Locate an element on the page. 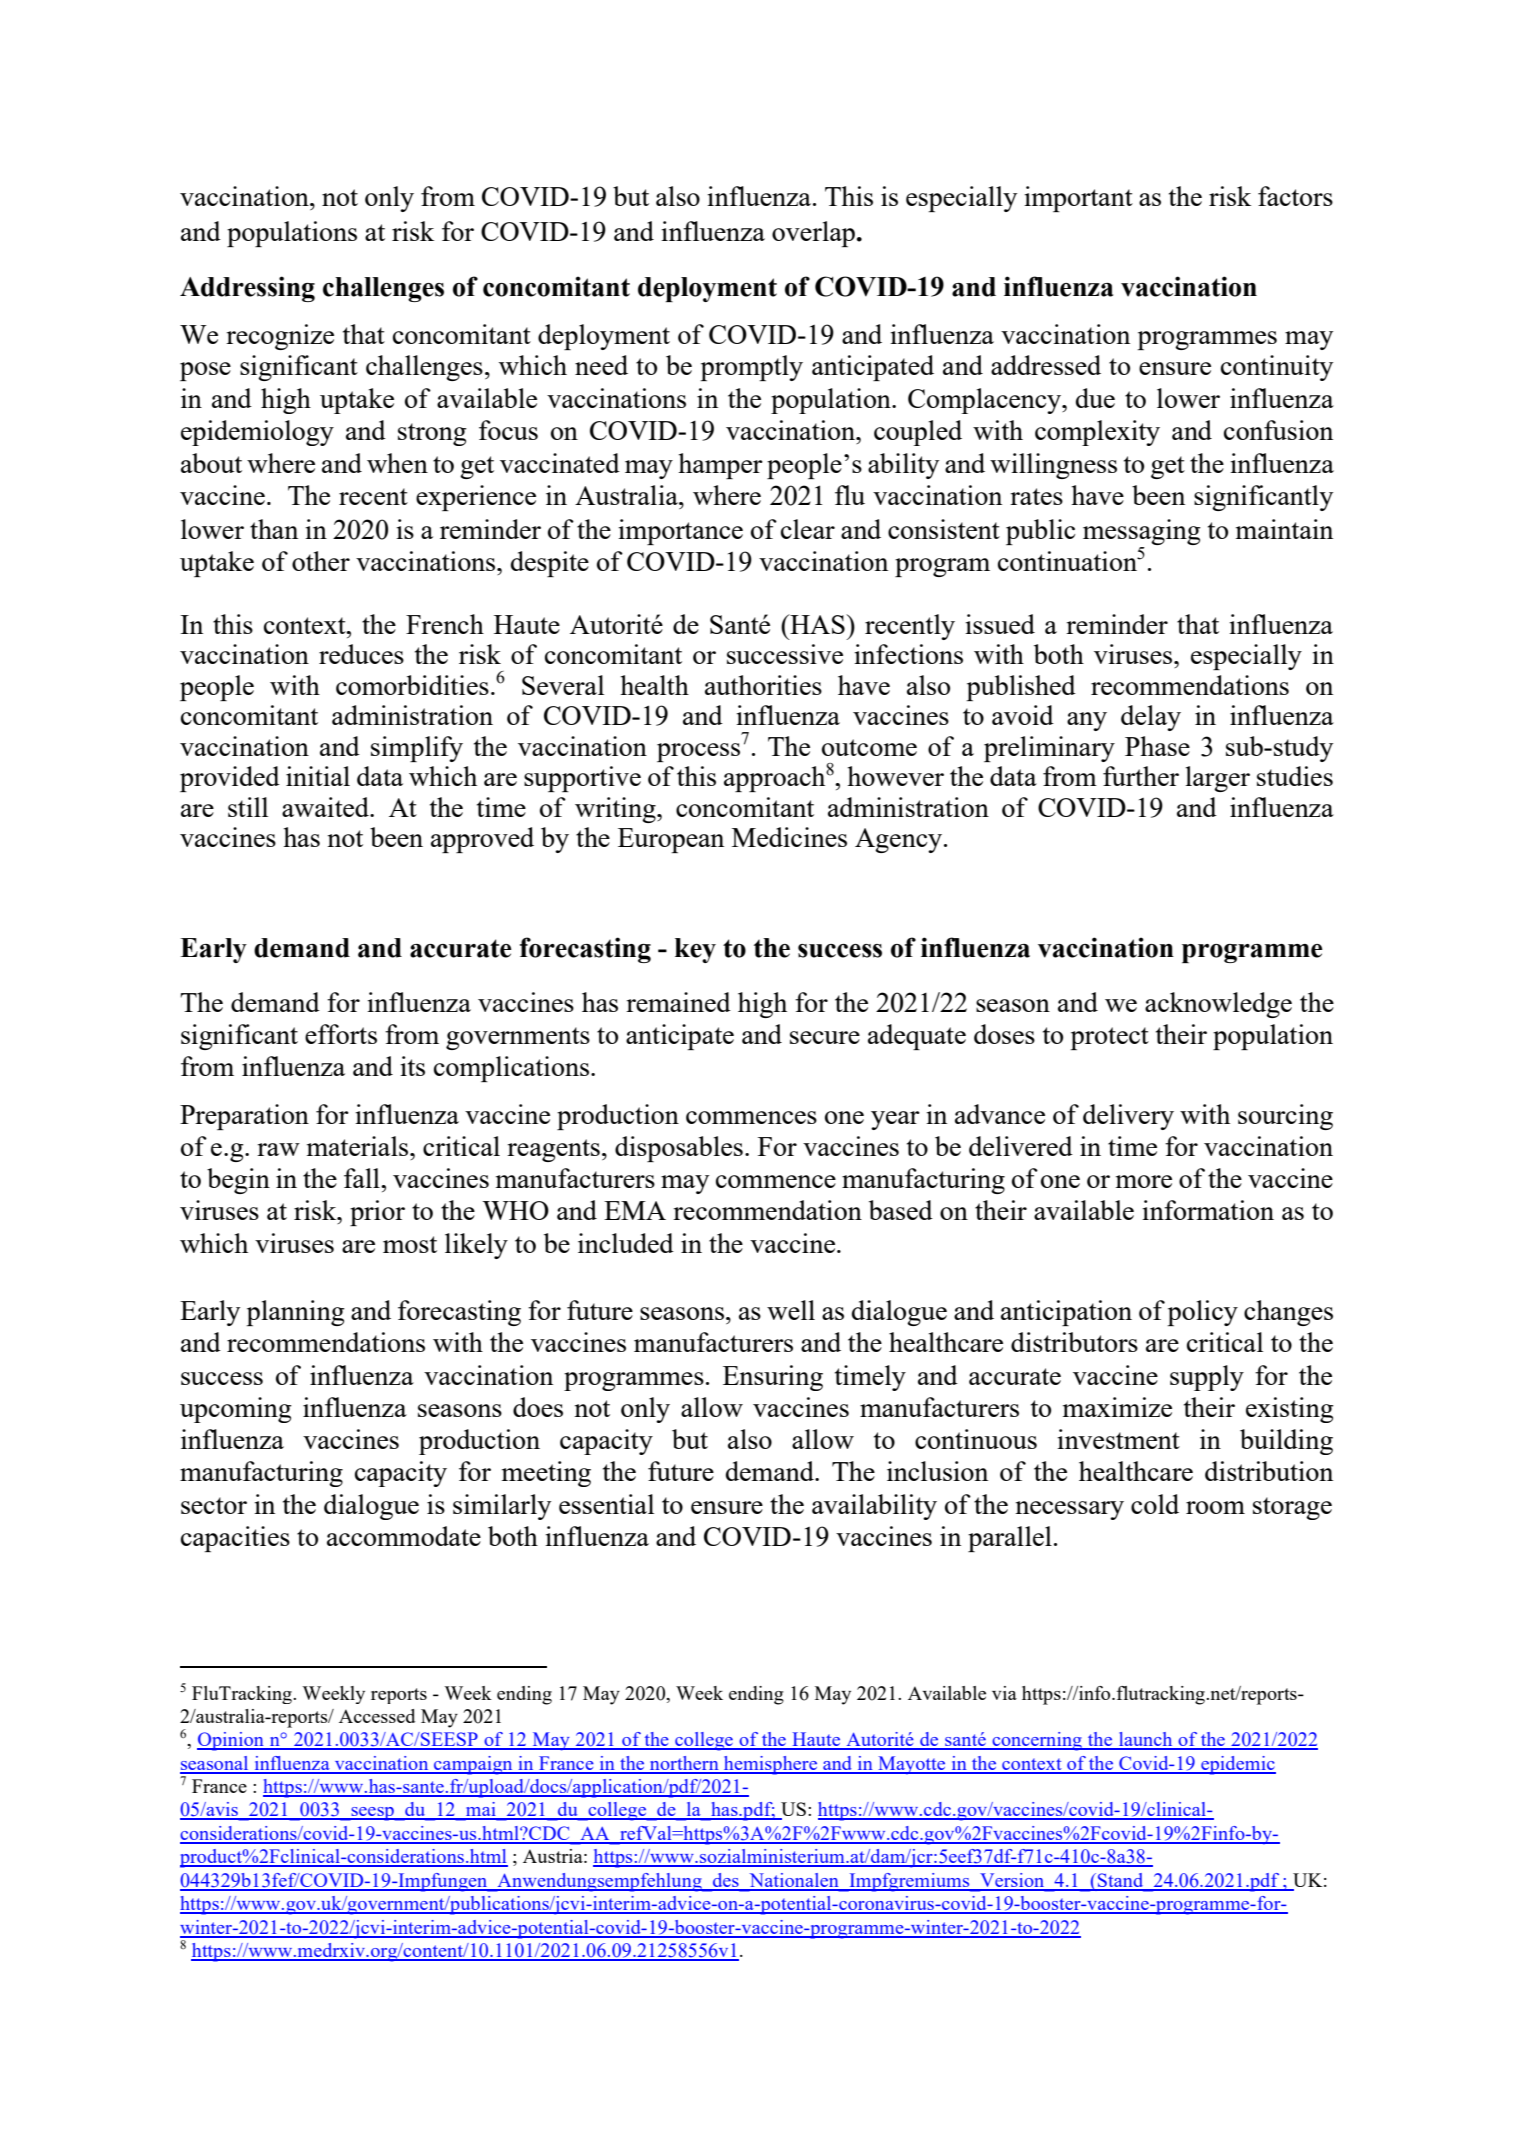  initial is located at coordinates (318, 776).
